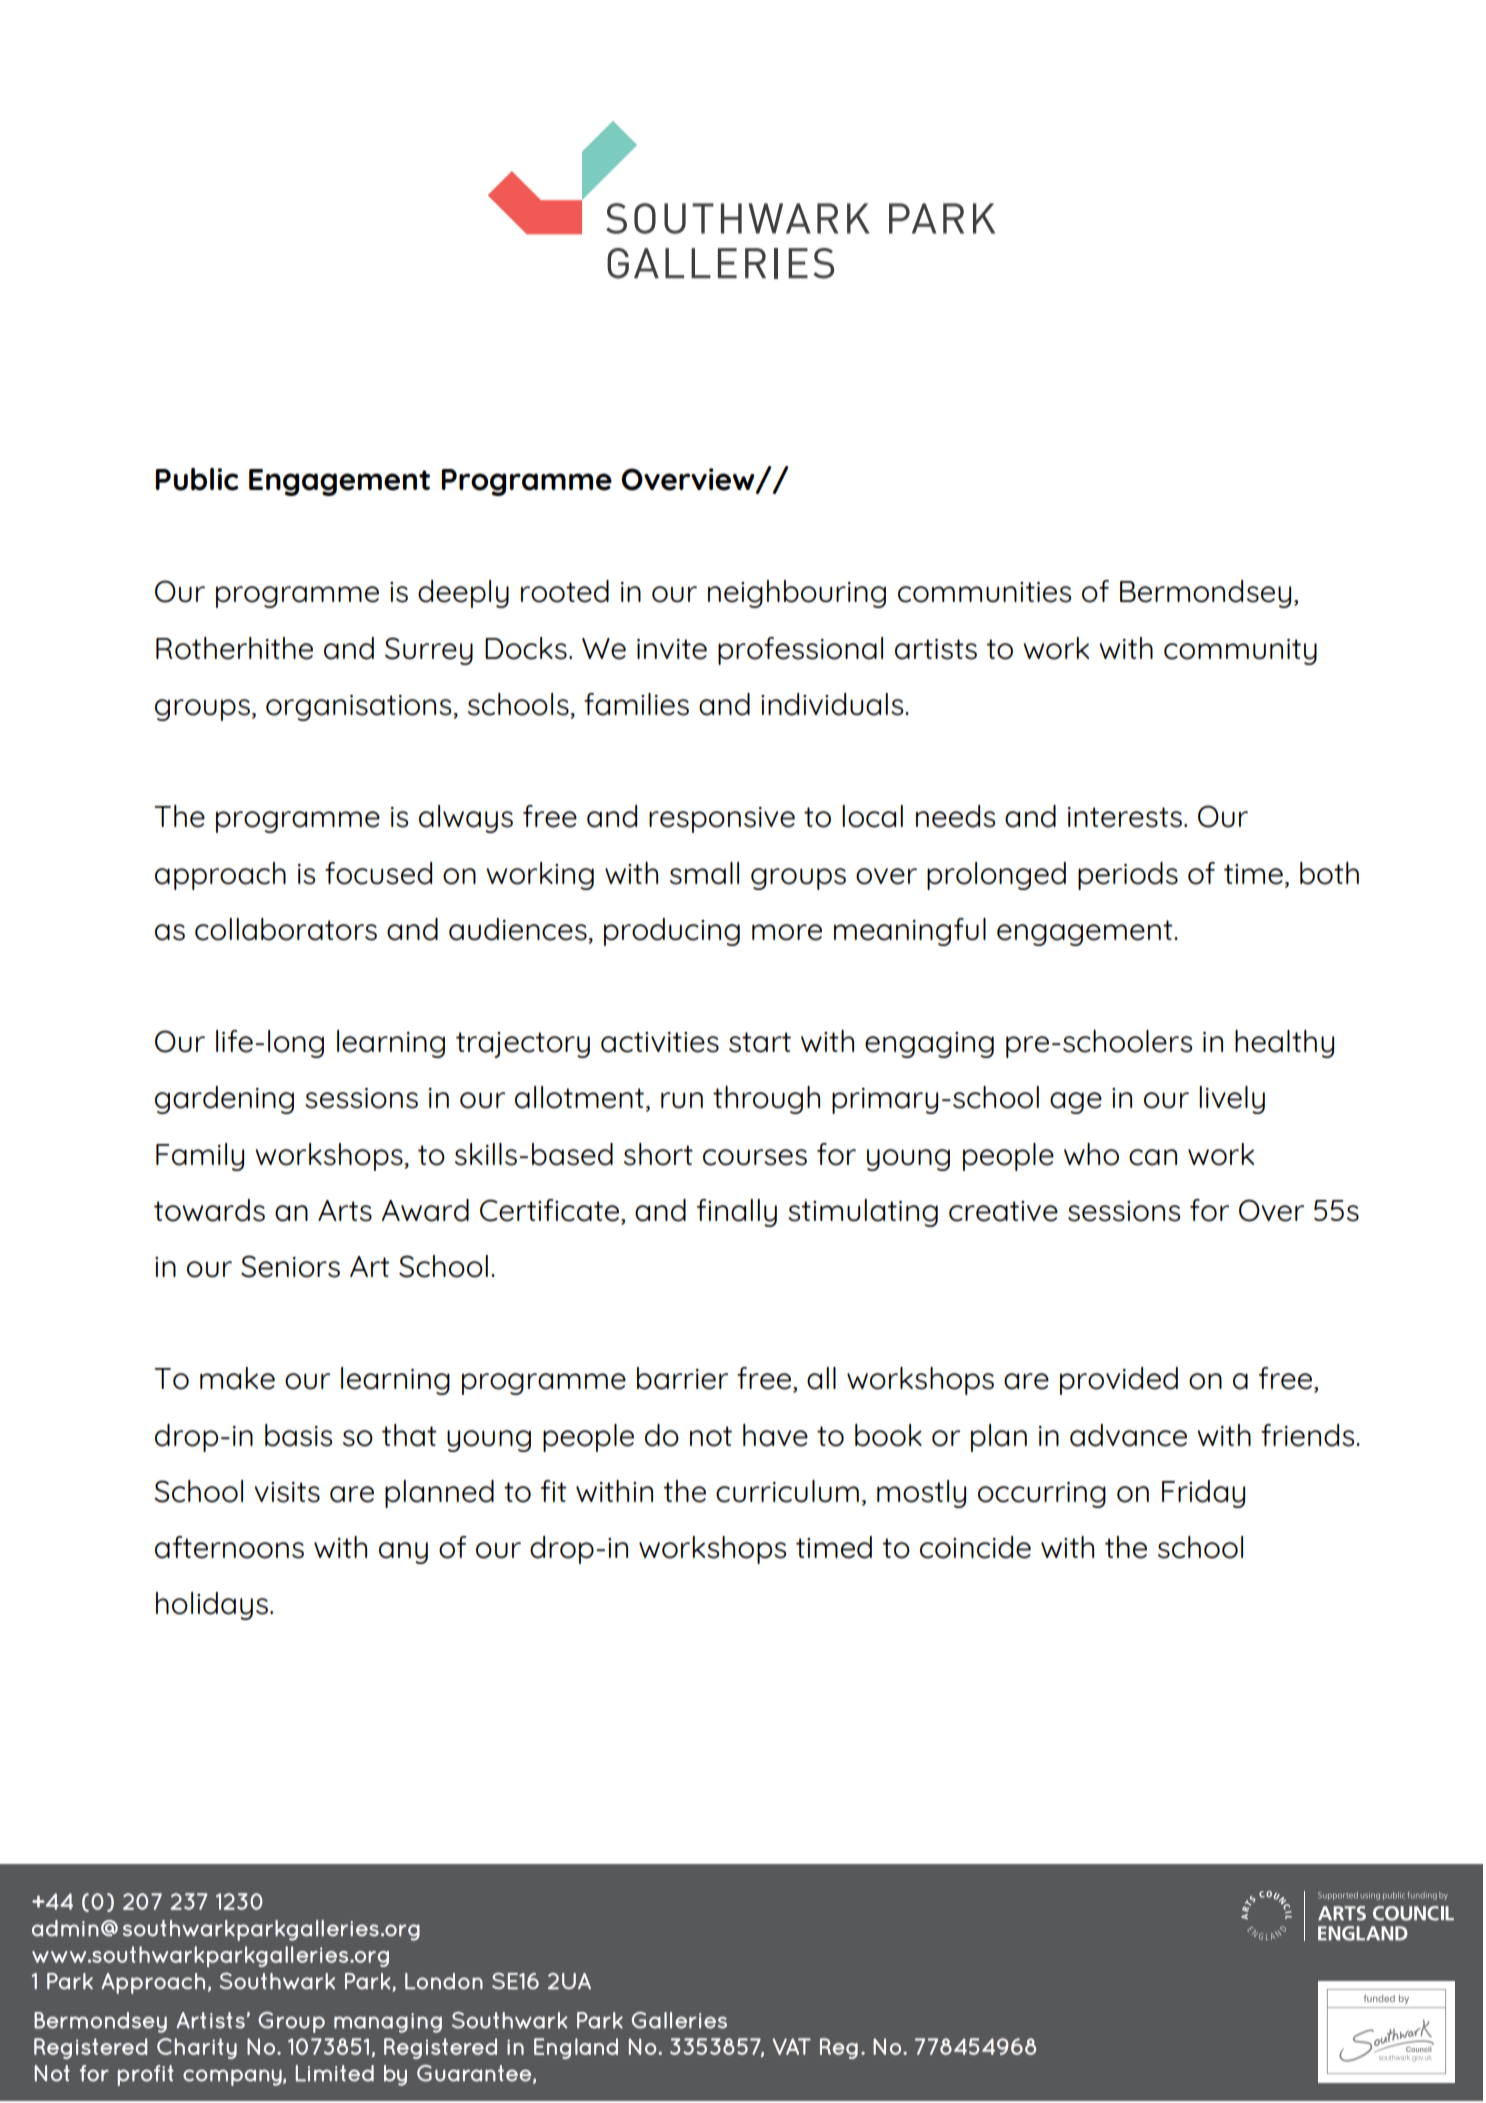  What do you see at coordinates (797, 594) in the screenshot?
I see `neighbouring` at bounding box center [797, 594].
